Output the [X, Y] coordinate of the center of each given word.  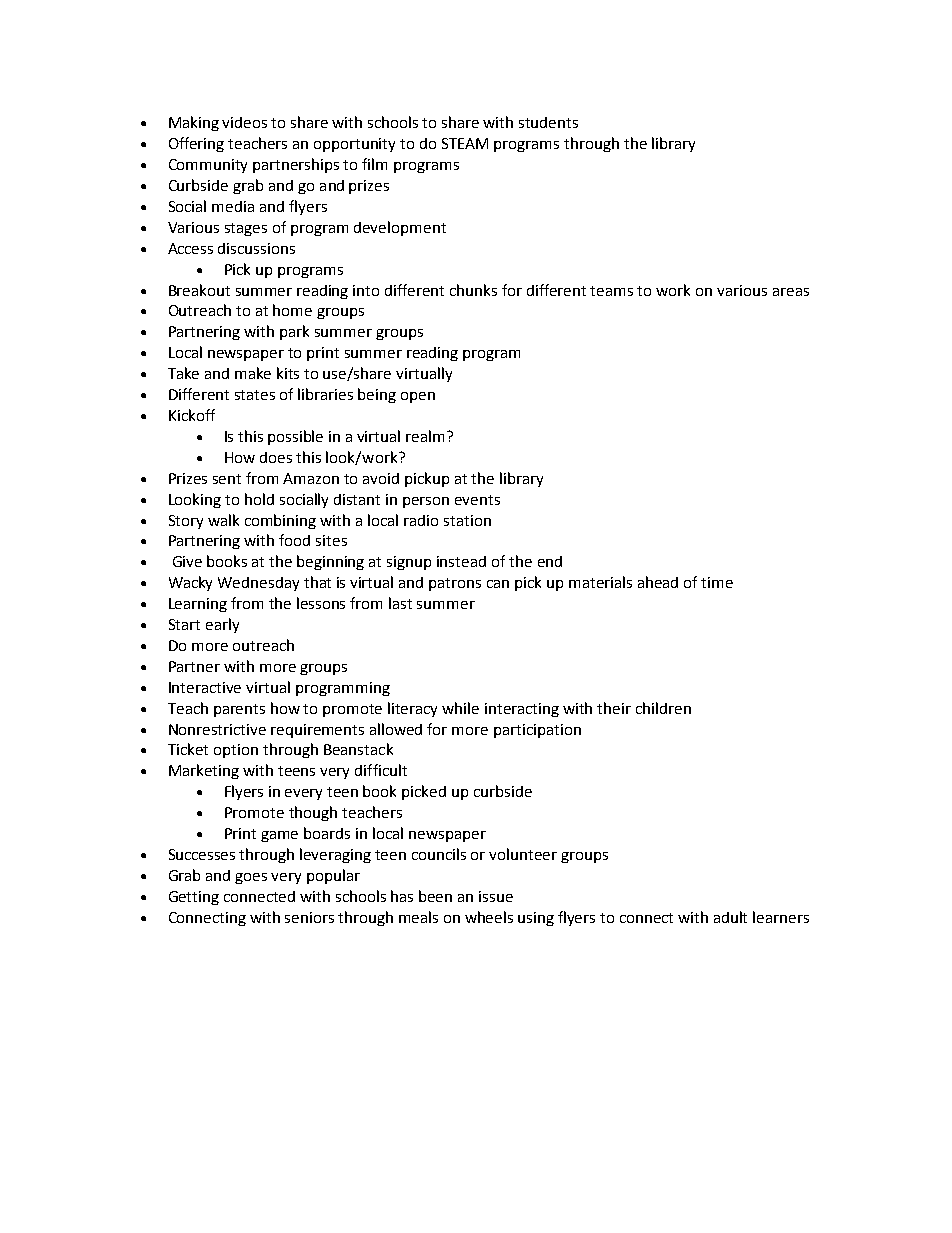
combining [280, 521]
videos [244, 122]
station [467, 520]
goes [251, 878]
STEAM [465, 143]
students [548, 122]
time [717, 582]
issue [496, 896]
